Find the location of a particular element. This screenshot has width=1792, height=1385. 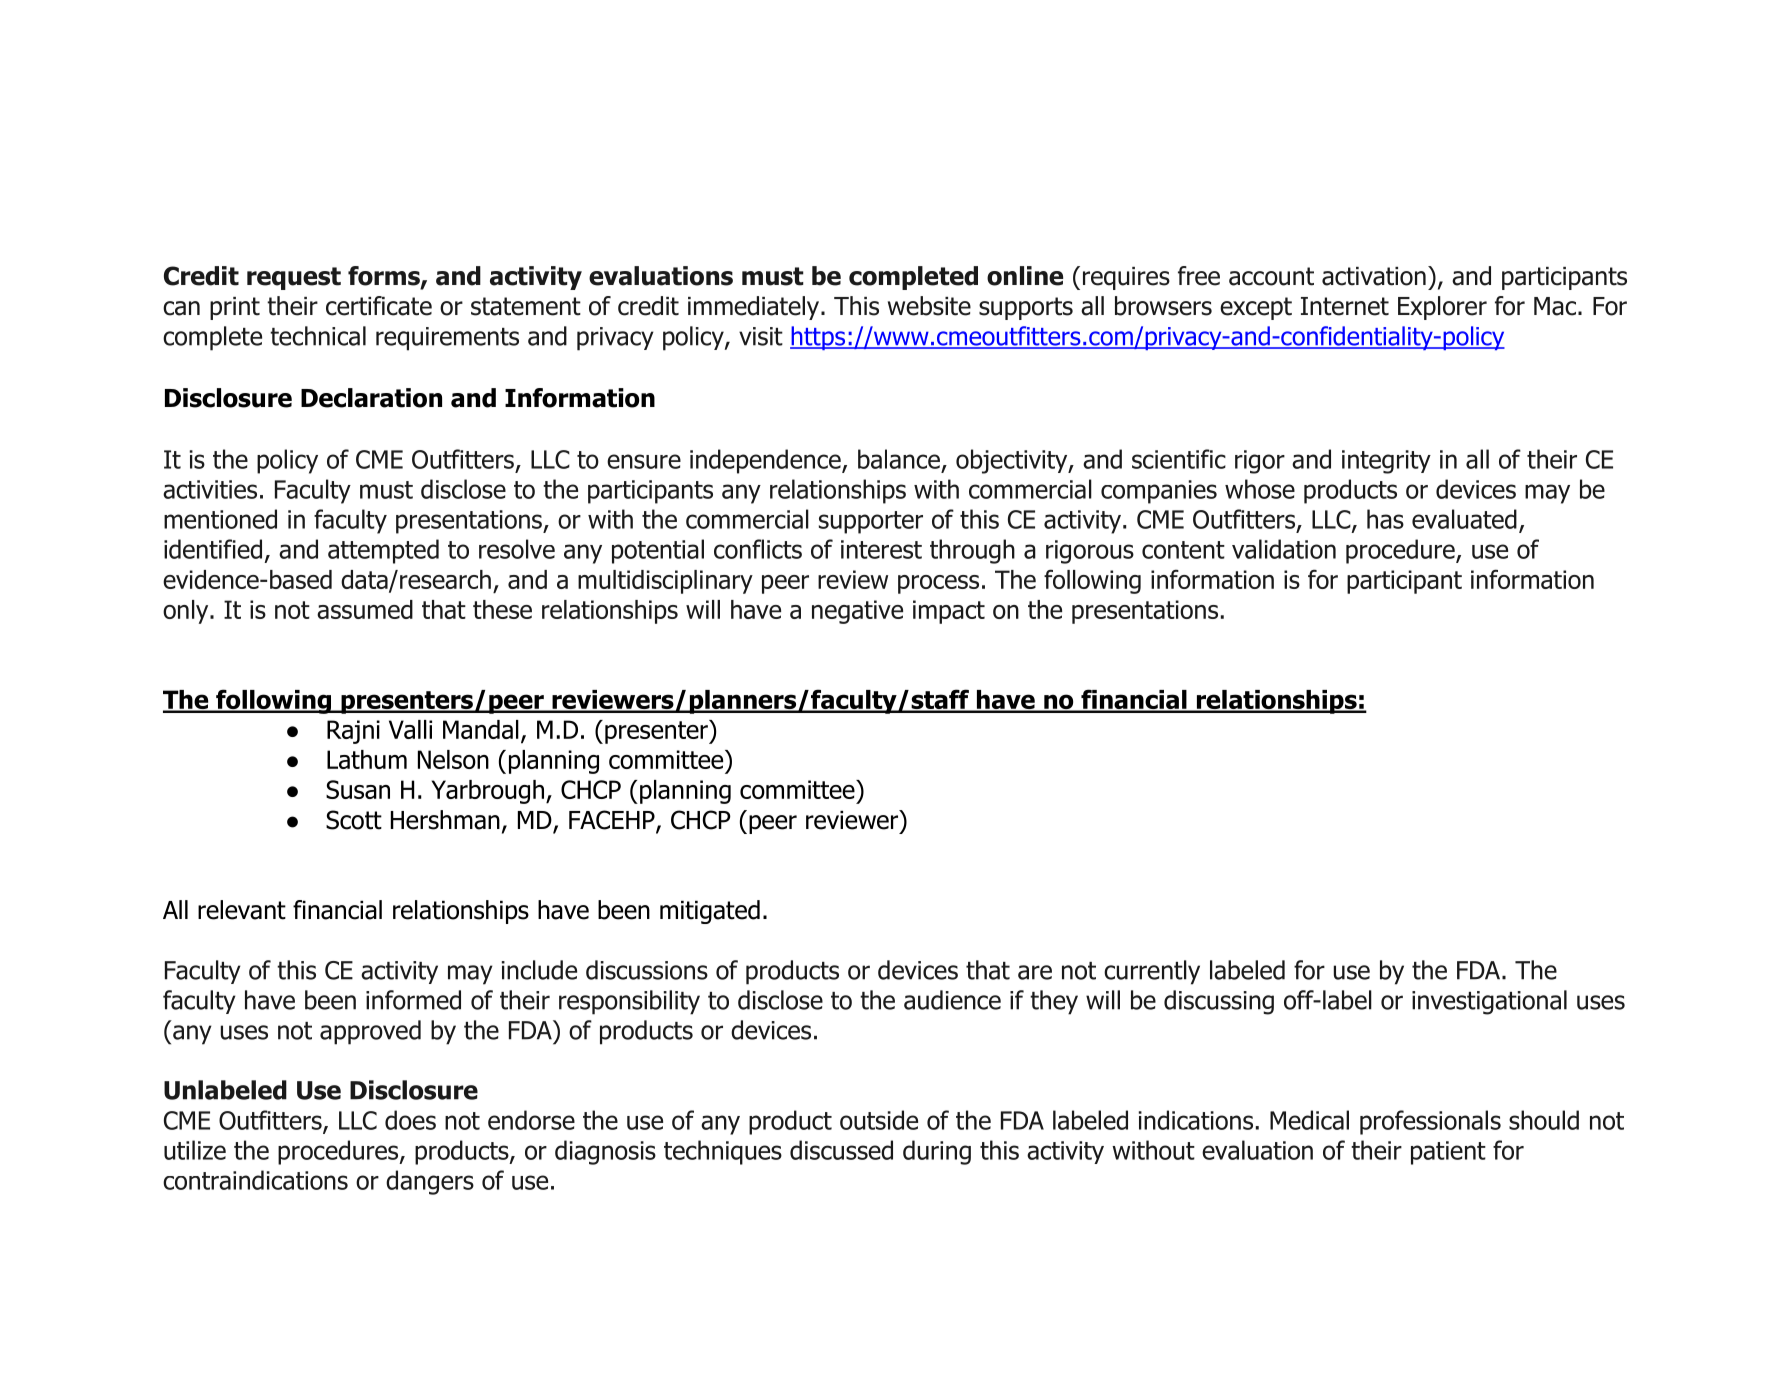

attempted is located at coordinates (383, 551).
